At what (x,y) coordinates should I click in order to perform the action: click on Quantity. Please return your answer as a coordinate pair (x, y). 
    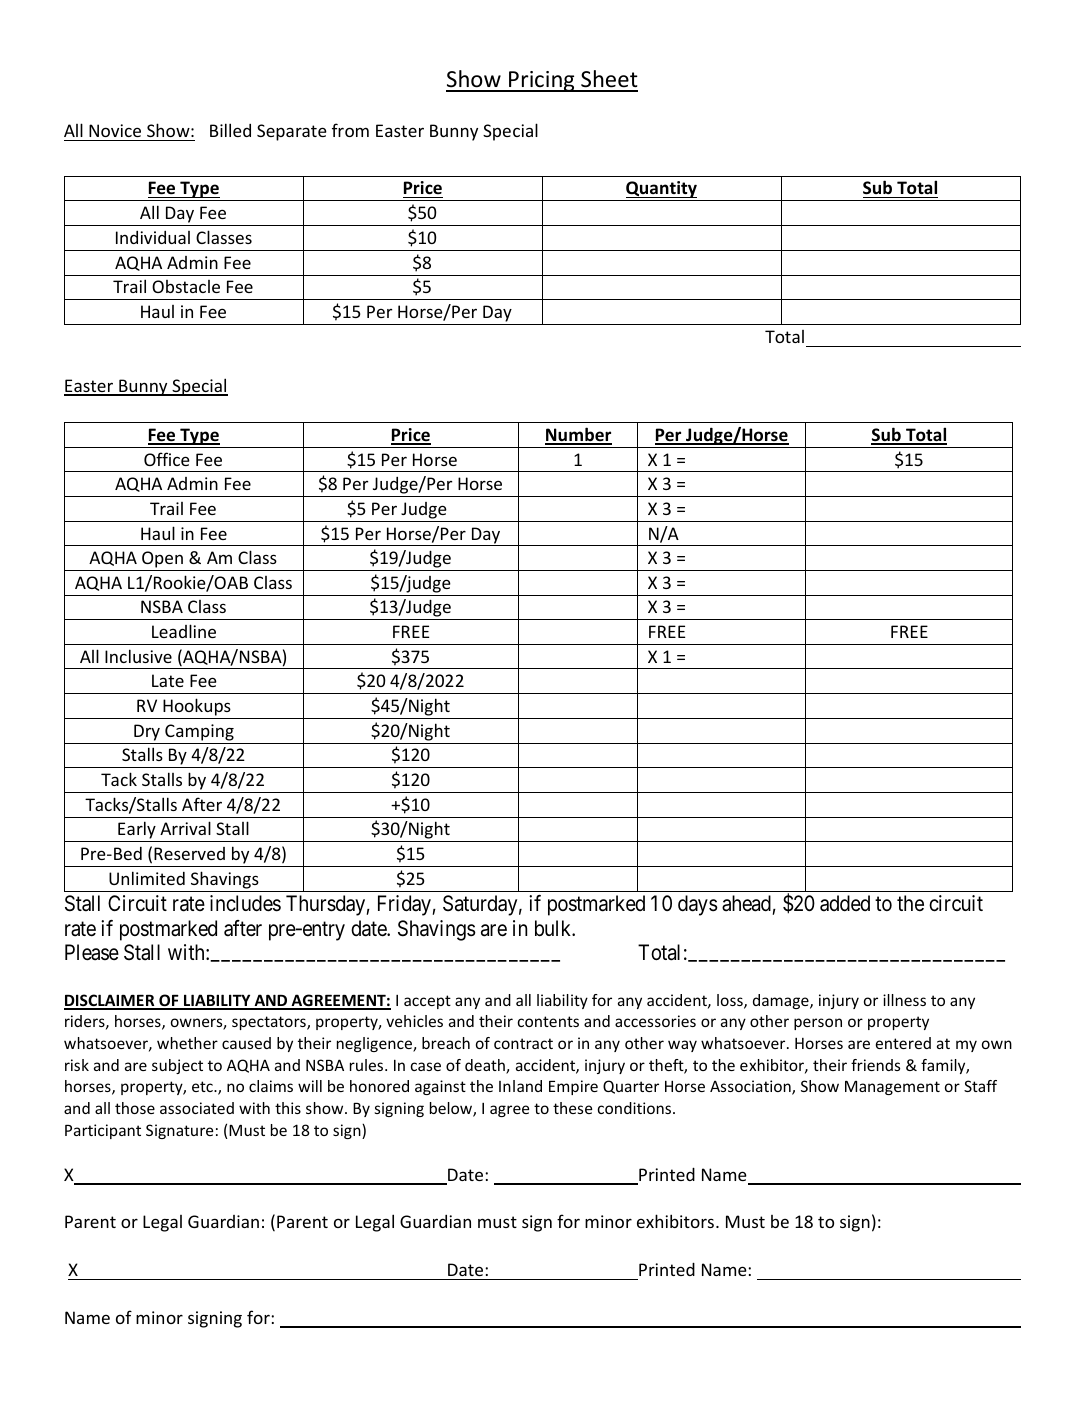
    Looking at the image, I should click on (661, 191).
